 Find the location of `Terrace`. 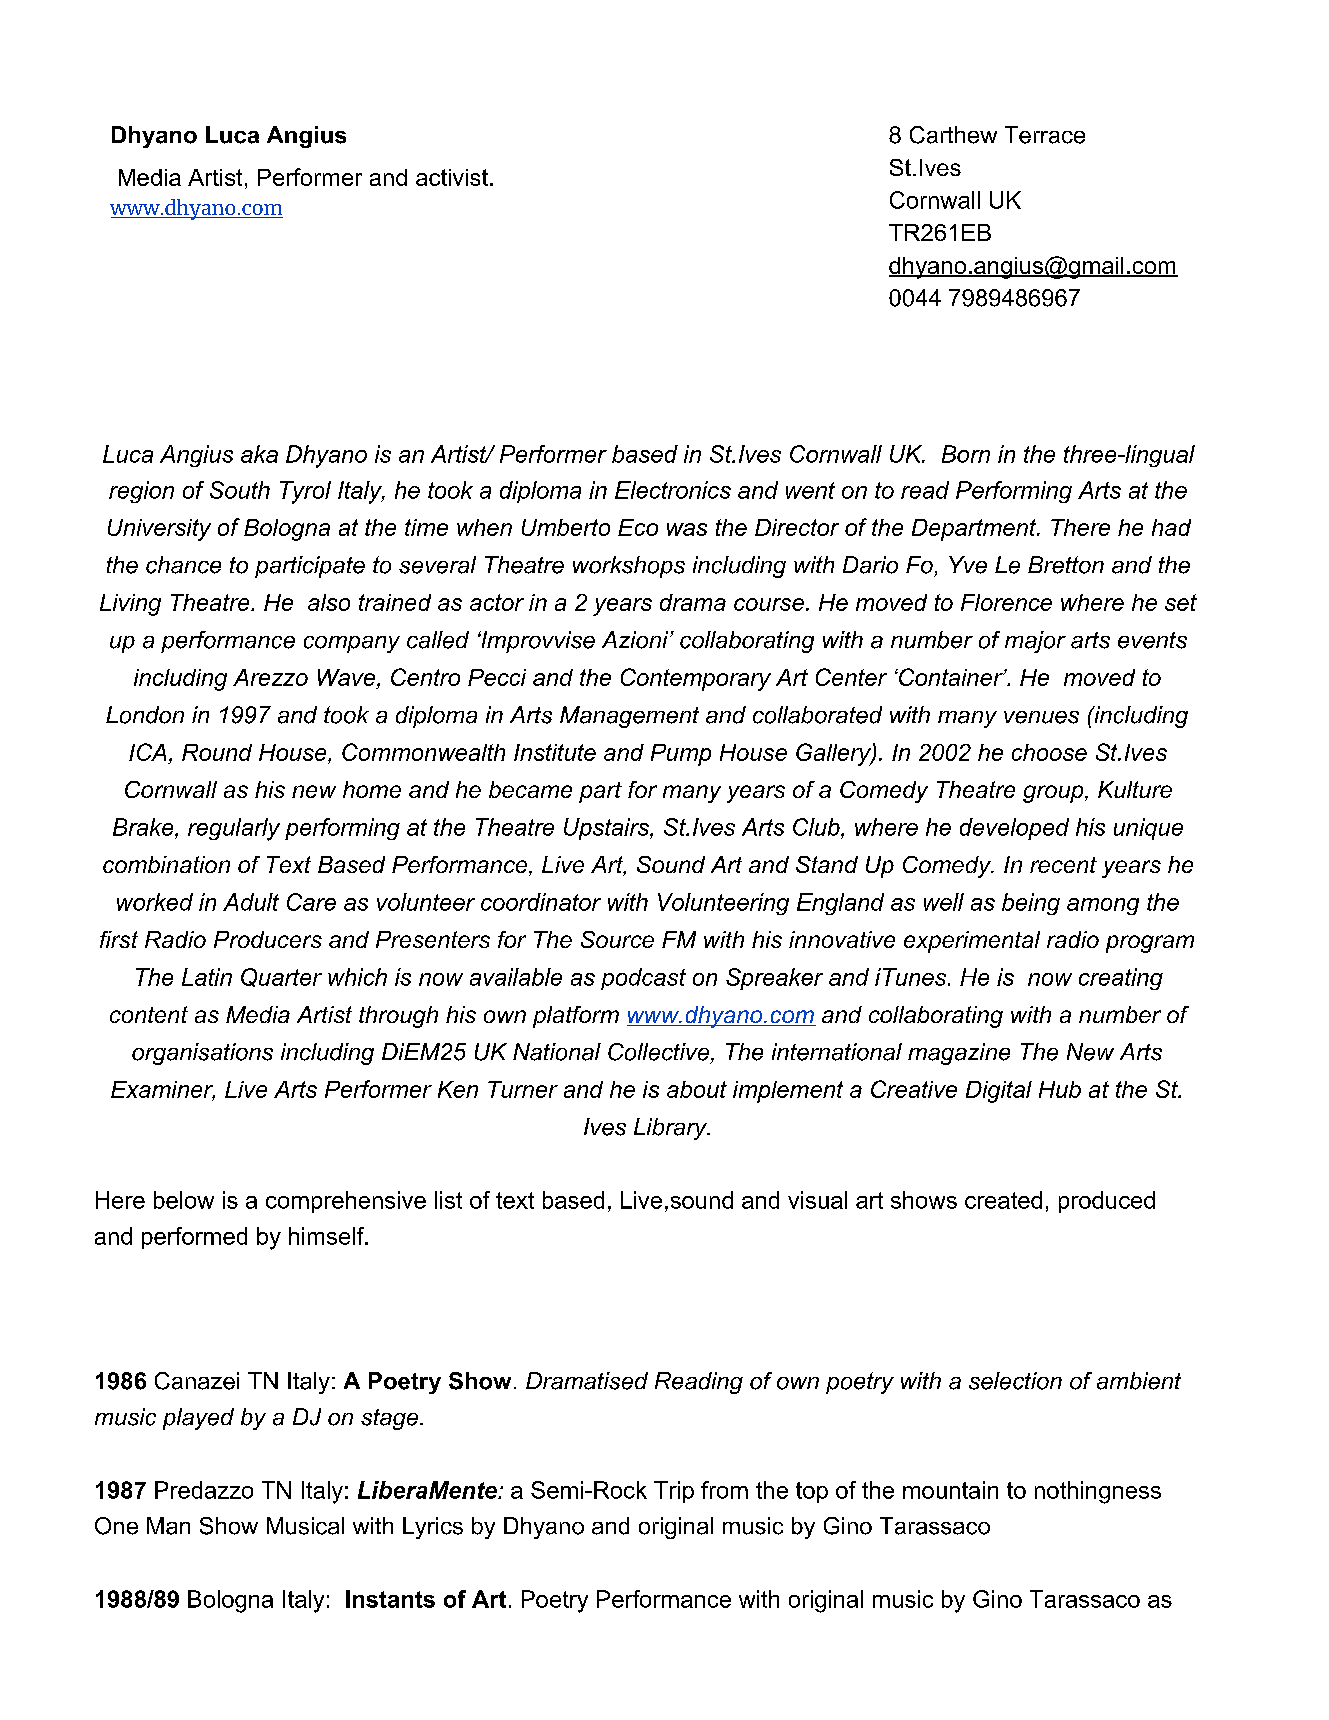

Terrace is located at coordinates (1045, 135).
